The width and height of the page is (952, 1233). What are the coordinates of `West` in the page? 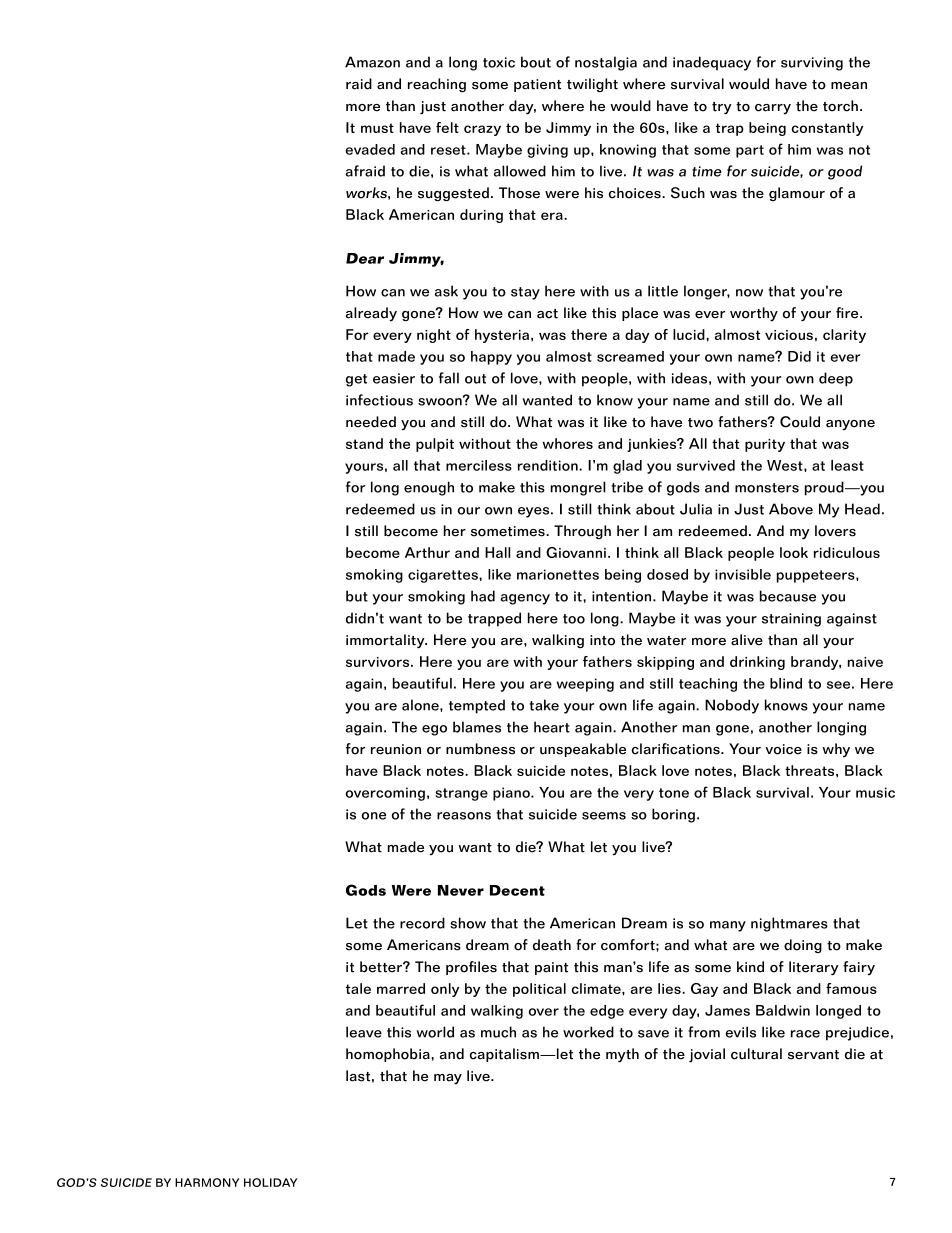 It's located at (786, 465).
